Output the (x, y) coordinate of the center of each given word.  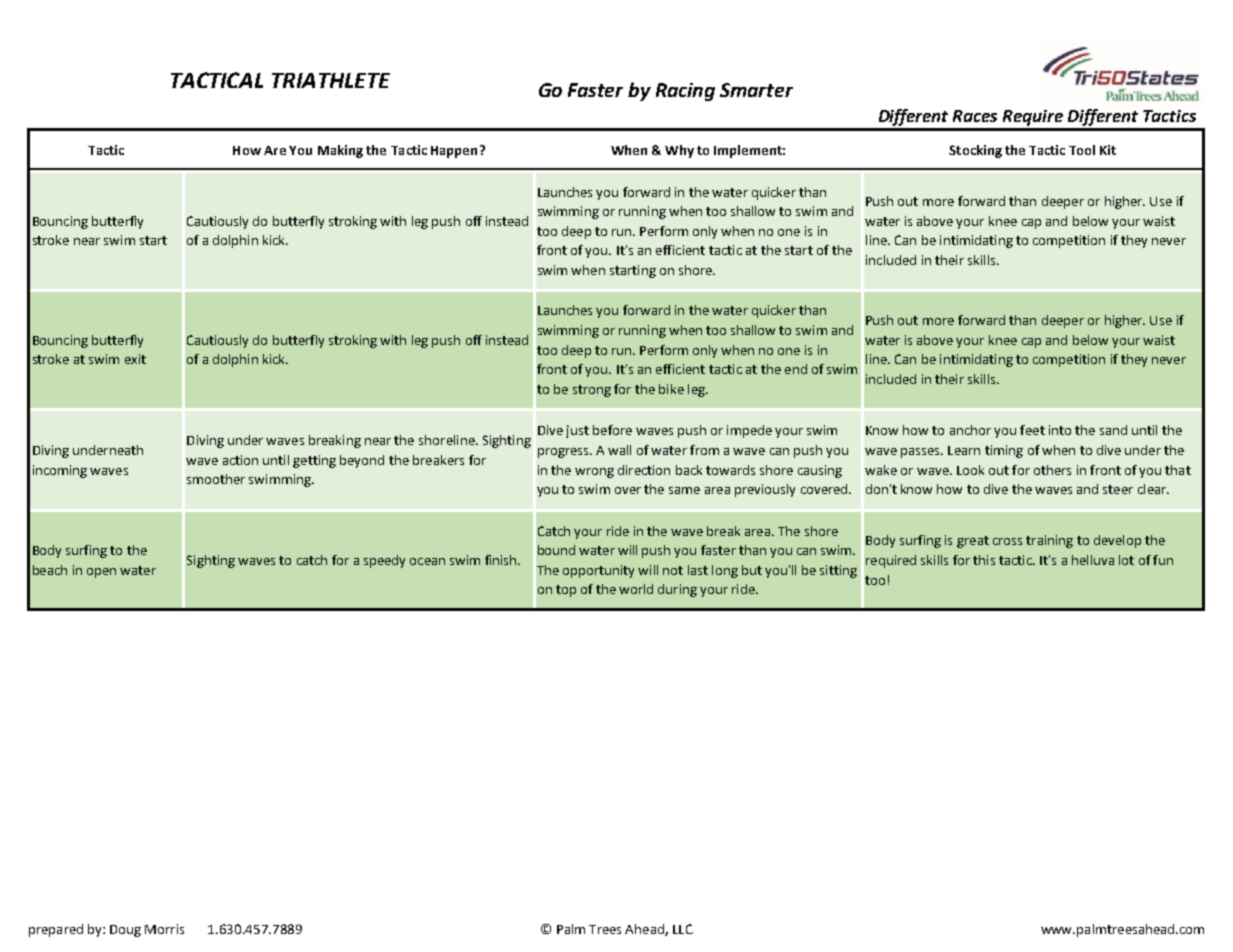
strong (592, 391)
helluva (1093, 560)
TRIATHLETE (331, 80)
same (684, 490)
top (566, 591)
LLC (683, 929)
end (796, 369)
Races (975, 116)
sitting (838, 571)
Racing (685, 92)
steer (1118, 489)
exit (135, 359)
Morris (164, 929)
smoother (216, 479)
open (101, 573)
